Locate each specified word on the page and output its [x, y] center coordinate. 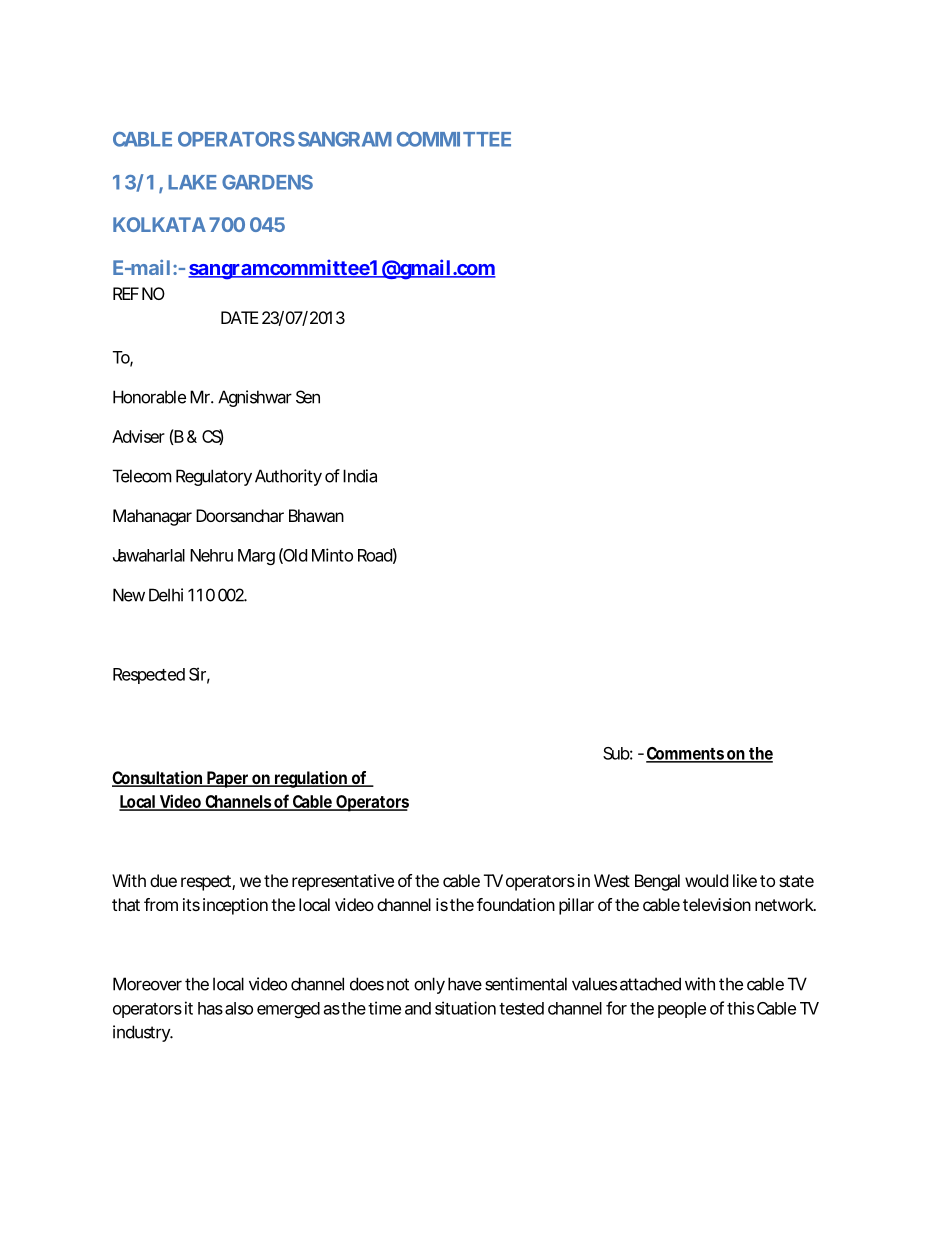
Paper [228, 779]
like [745, 880]
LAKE [192, 182]
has [210, 1008]
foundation [516, 904]
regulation [311, 779]
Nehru [211, 555]
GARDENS [267, 182]
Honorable [149, 397]
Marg [256, 557]
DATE [239, 317]
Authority [288, 477]
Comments [686, 754]
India [360, 476]
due [163, 880]
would [706, 880]
